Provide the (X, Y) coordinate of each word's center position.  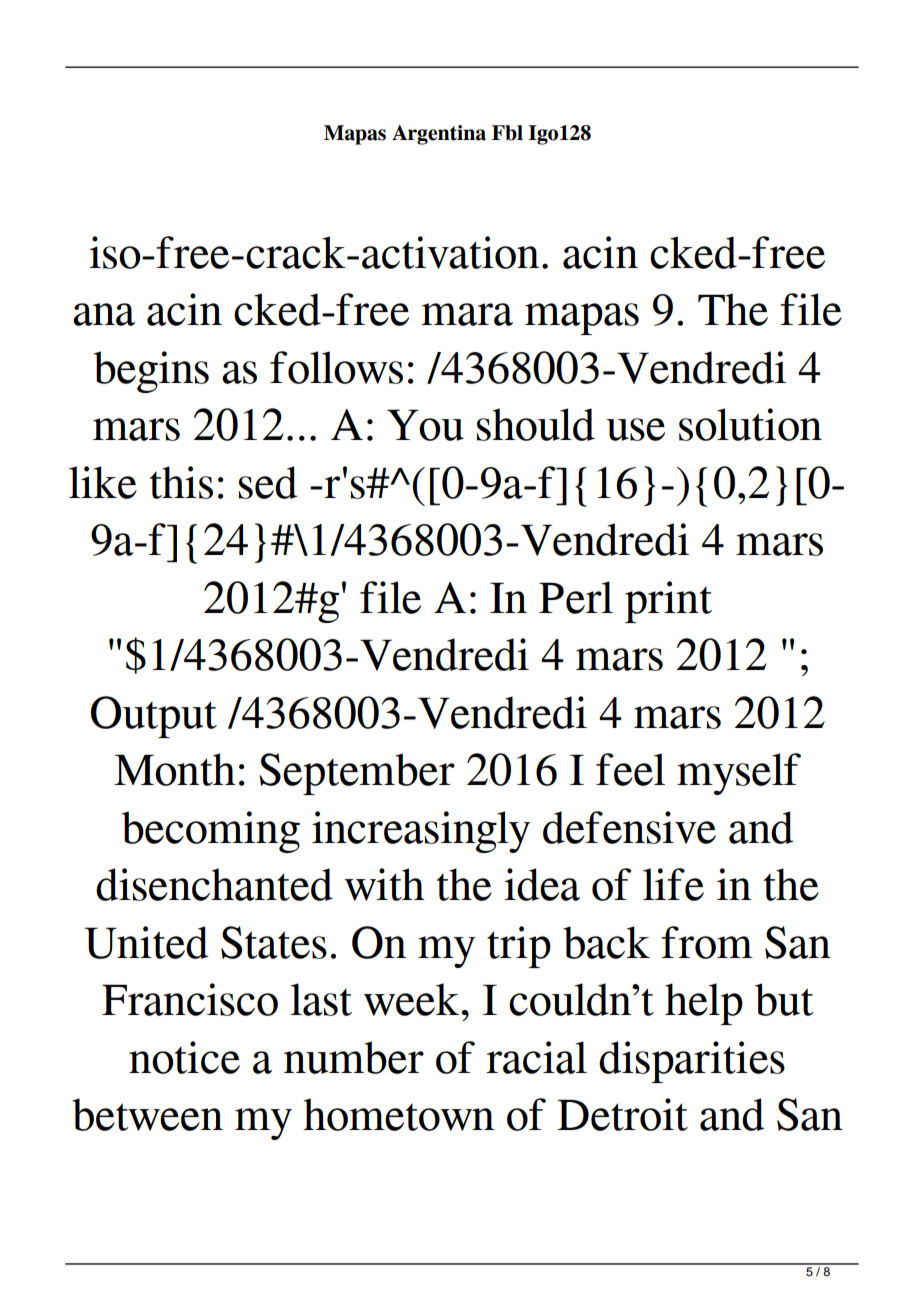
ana (104, 314)
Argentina (439, 135)
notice (184, 1057)
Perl (576, 597)
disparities (692, 1062)
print (668, 602)
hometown (398, 1114)
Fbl (507, 133)
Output (154, 717)
